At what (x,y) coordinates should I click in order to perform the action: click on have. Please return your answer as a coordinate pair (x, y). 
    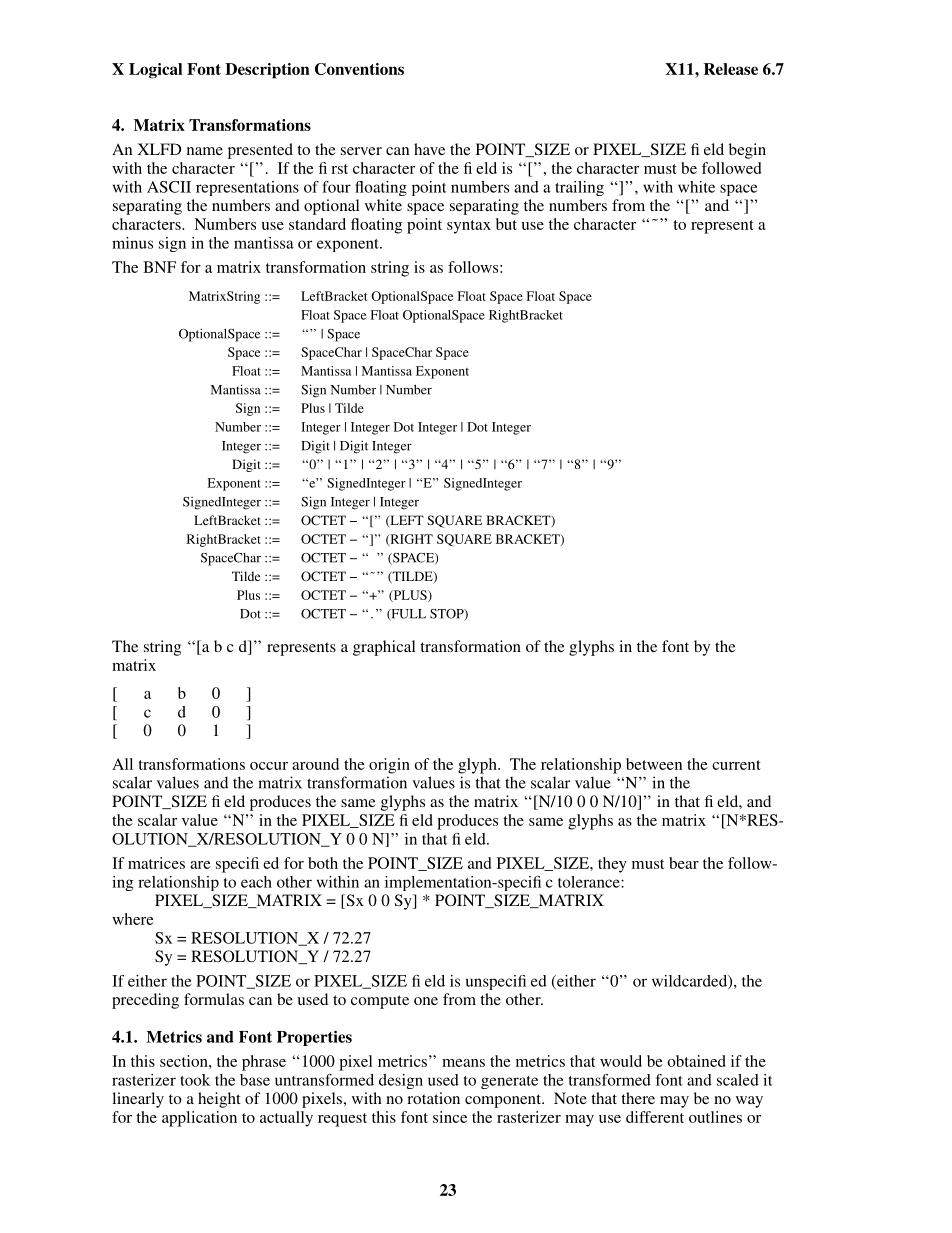
    Looking at the image, I should click on (429, 149).
